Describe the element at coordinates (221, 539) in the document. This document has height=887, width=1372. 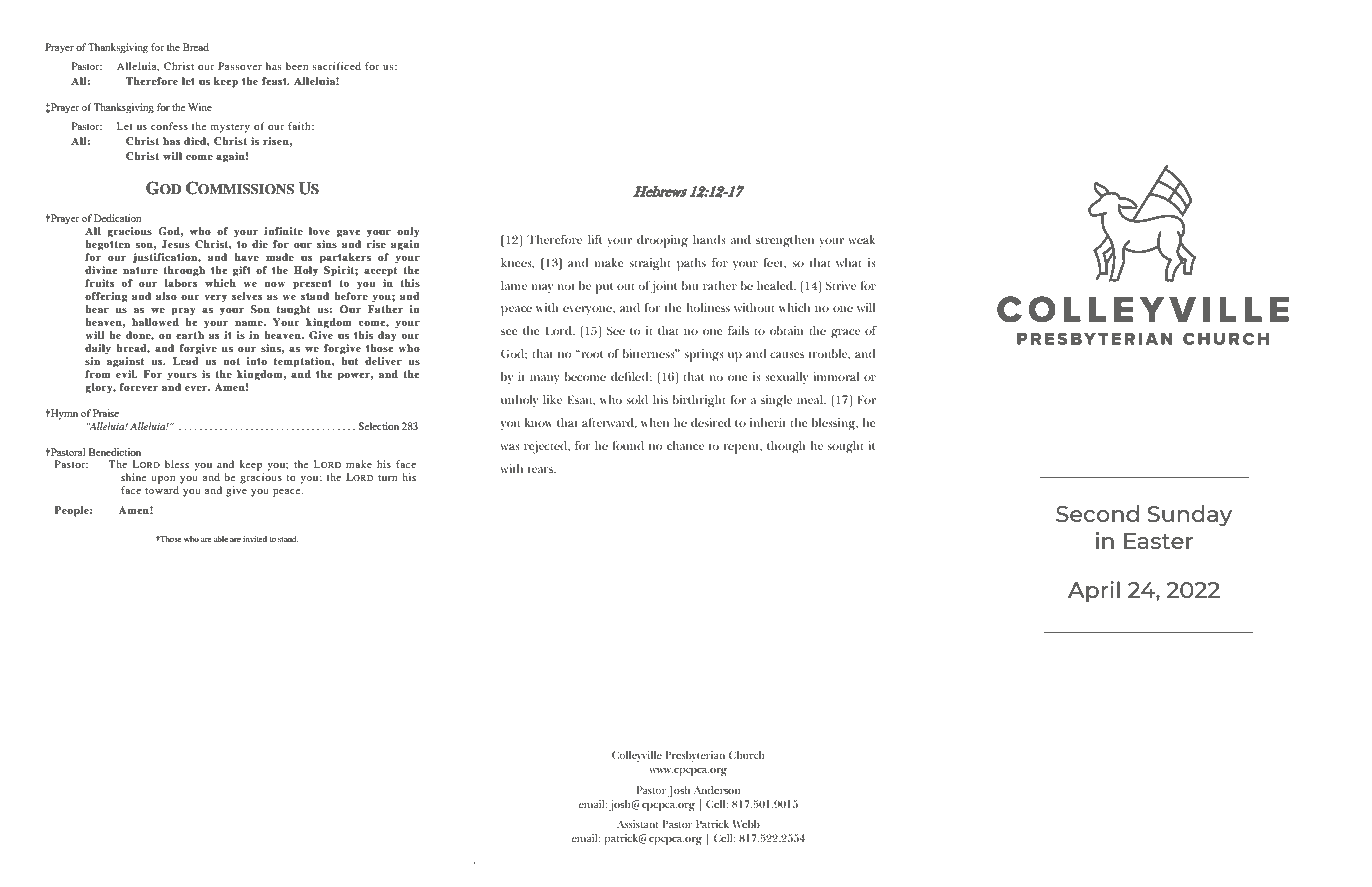
I see `able` at that location.
